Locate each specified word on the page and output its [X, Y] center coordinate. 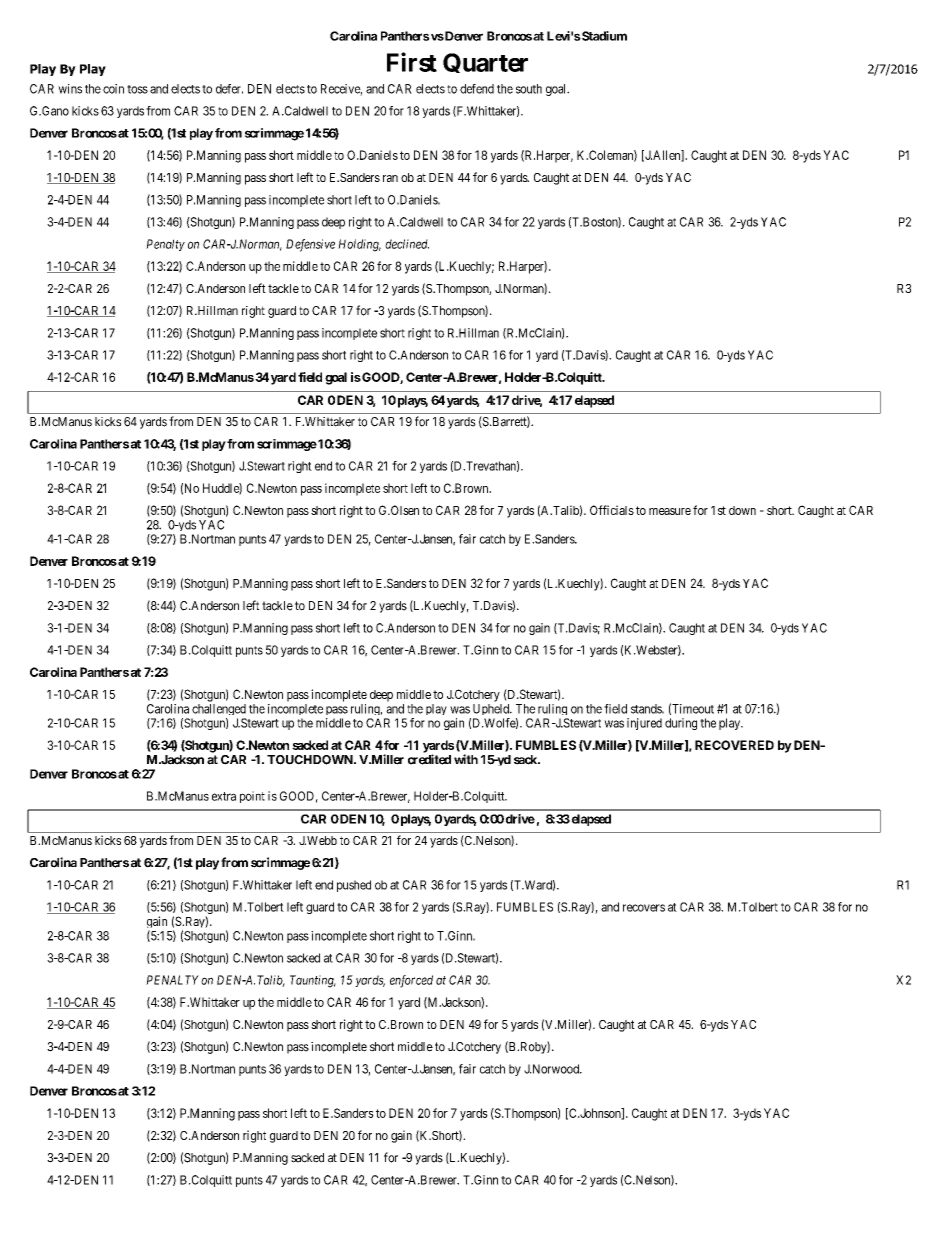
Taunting [313, 981]
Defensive [310, 245]
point [252, 797]
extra [224, 796]
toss [137, 89]
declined [407, 244]
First [412, 62]
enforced [411, 981]
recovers [644, 908]
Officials [612, 510]
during [681, 724]
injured [644, 724]
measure [670, 511]
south [529, 89]
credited [429, 759]
